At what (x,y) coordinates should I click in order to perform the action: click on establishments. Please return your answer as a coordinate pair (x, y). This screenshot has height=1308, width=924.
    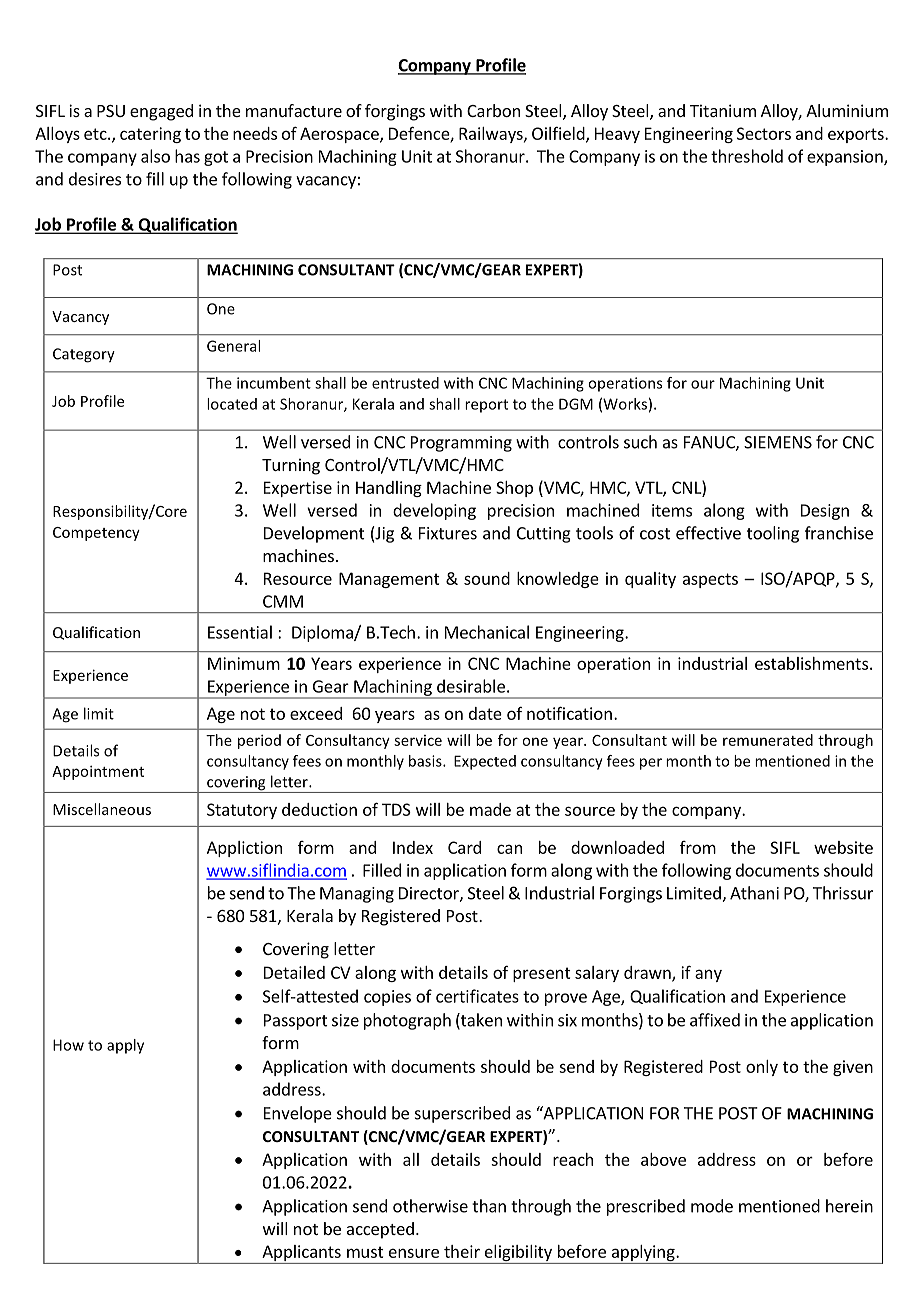
    Looking at the image, I should click on (811, 663).
